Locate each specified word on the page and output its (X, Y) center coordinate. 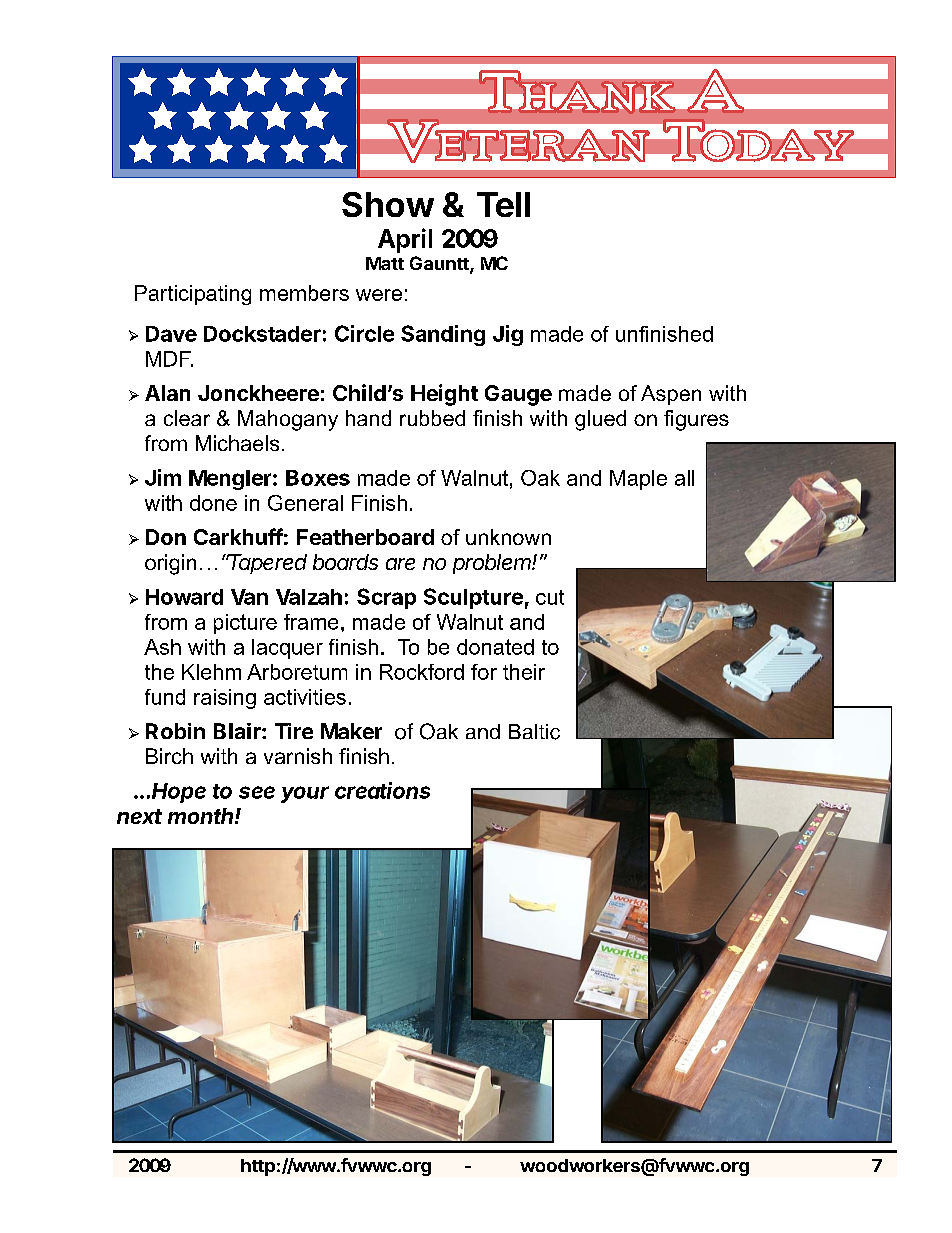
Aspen (671, 395)
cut (550, 597)
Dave (171, 334)
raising (225, 699)
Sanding (443, 335)
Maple (638, 480)
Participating (193, 295)
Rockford (422, 672)
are (400, 564)
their (524, 672)
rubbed (432, 418)
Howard (184, 597)
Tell (503, 204)
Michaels (237, 443)
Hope (179, 793)
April (405, 240)
